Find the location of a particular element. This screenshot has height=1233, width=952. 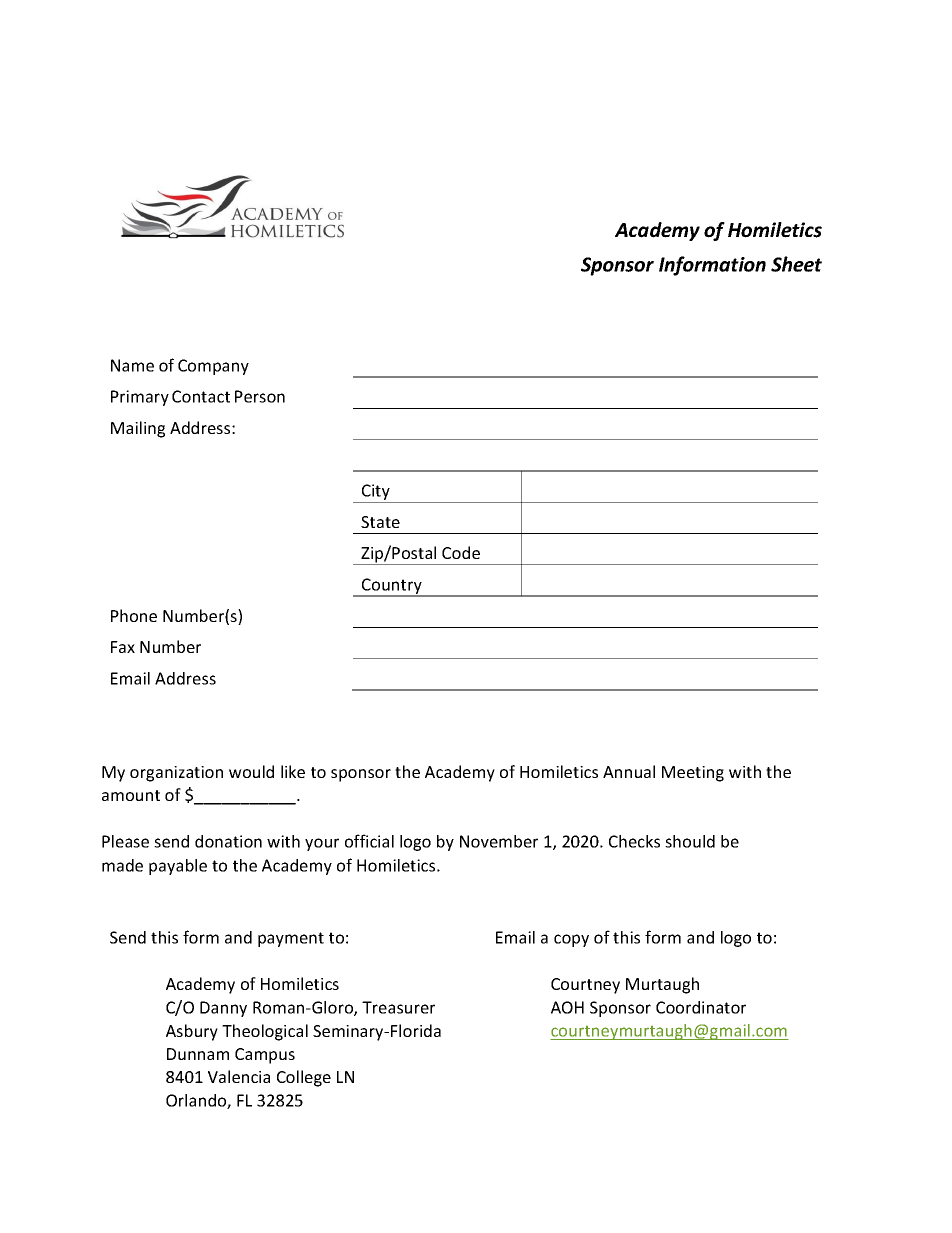

Person is located at coordinates (260, 396).
